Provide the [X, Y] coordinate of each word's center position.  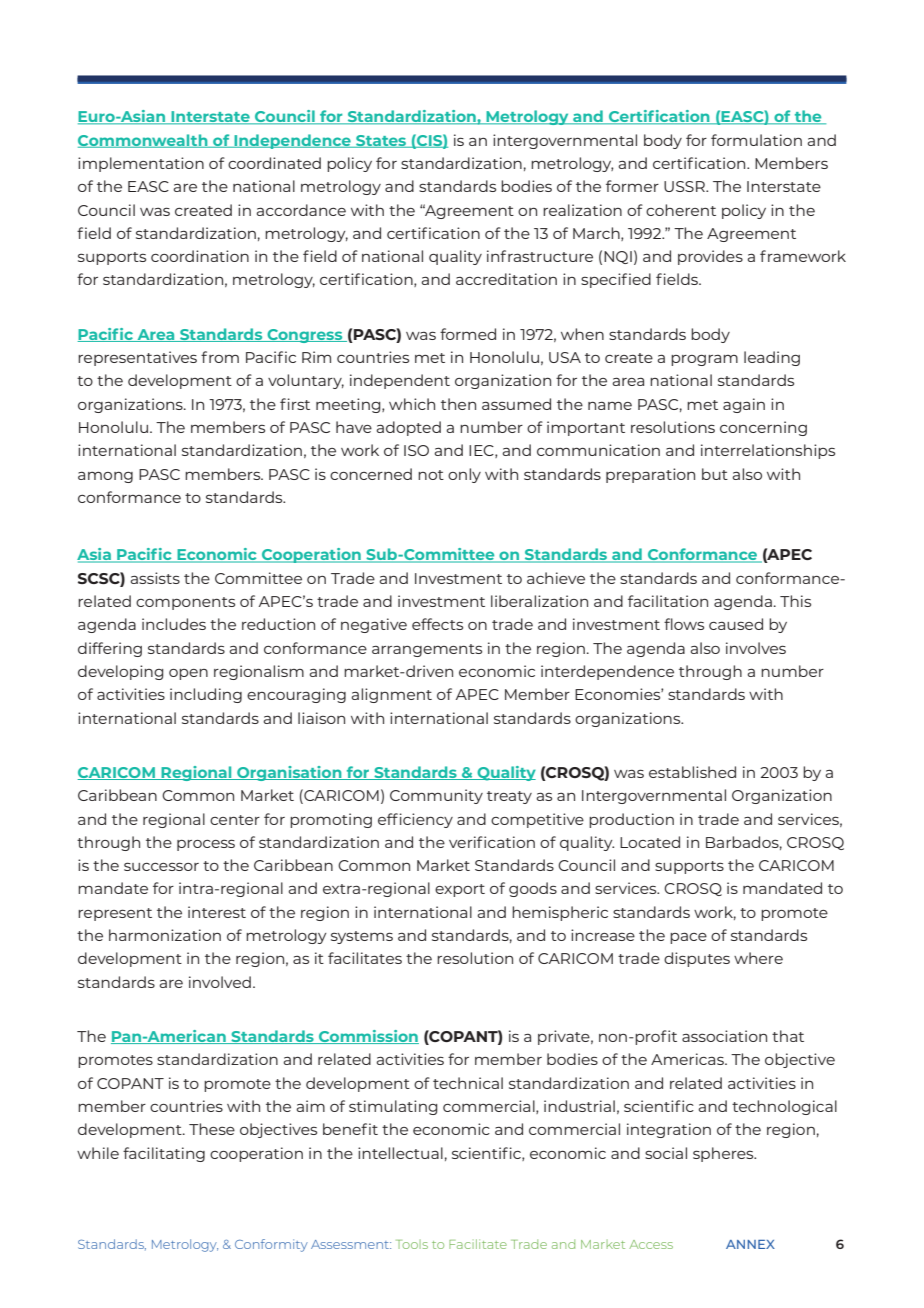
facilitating [164, 1154]
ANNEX [750, 1244]
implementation [141, 164]
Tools [412, 1244]
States [381, 141]
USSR [685, 186]
